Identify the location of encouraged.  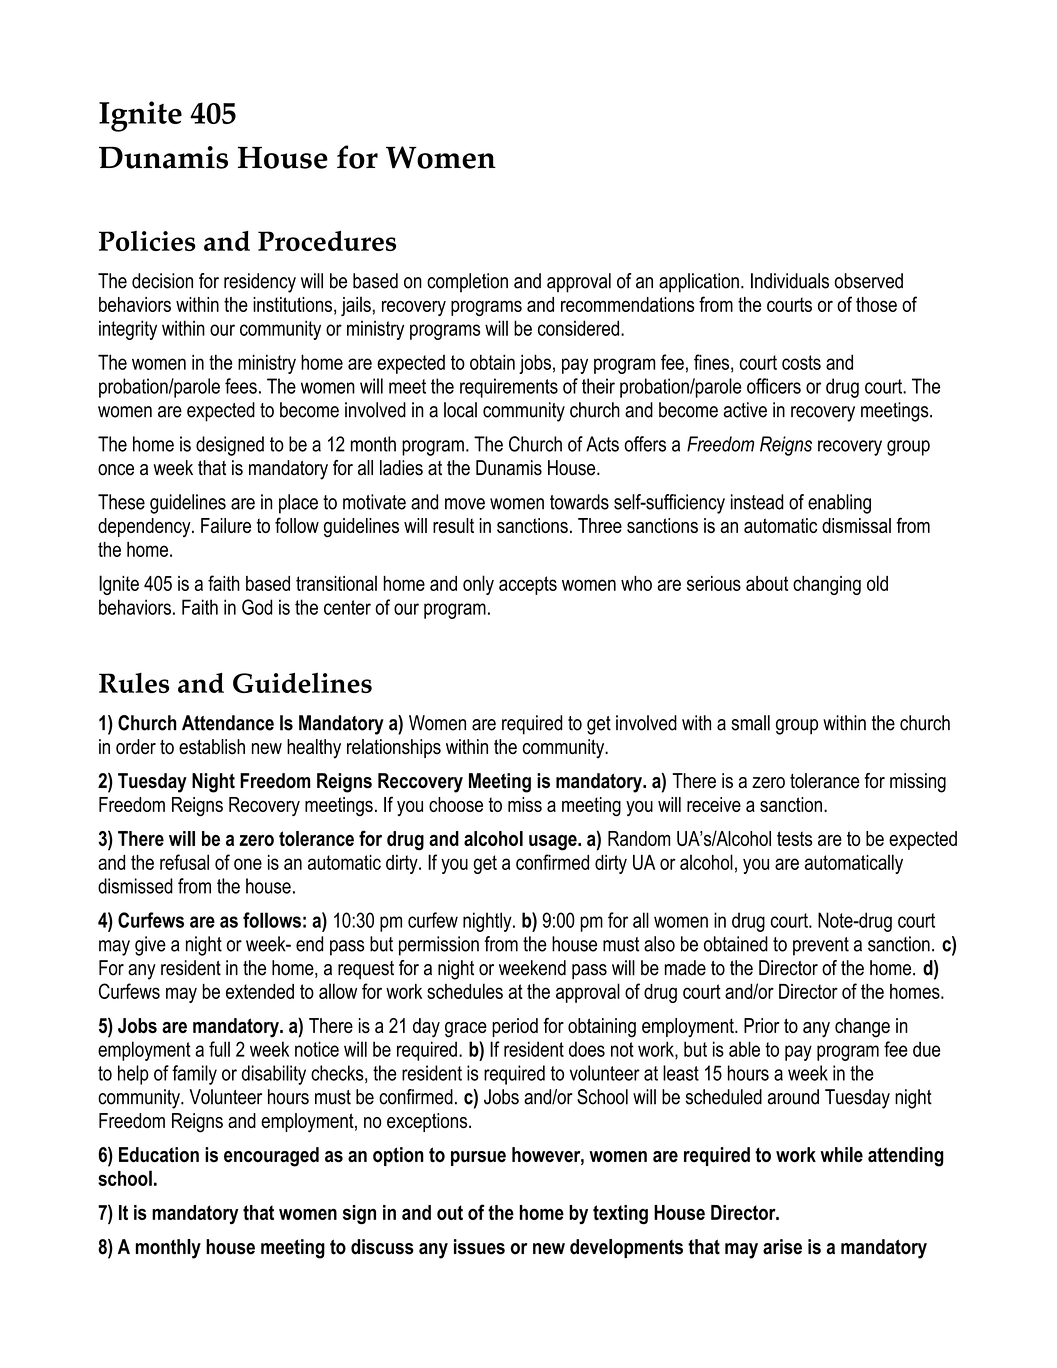
(271, 1157).
